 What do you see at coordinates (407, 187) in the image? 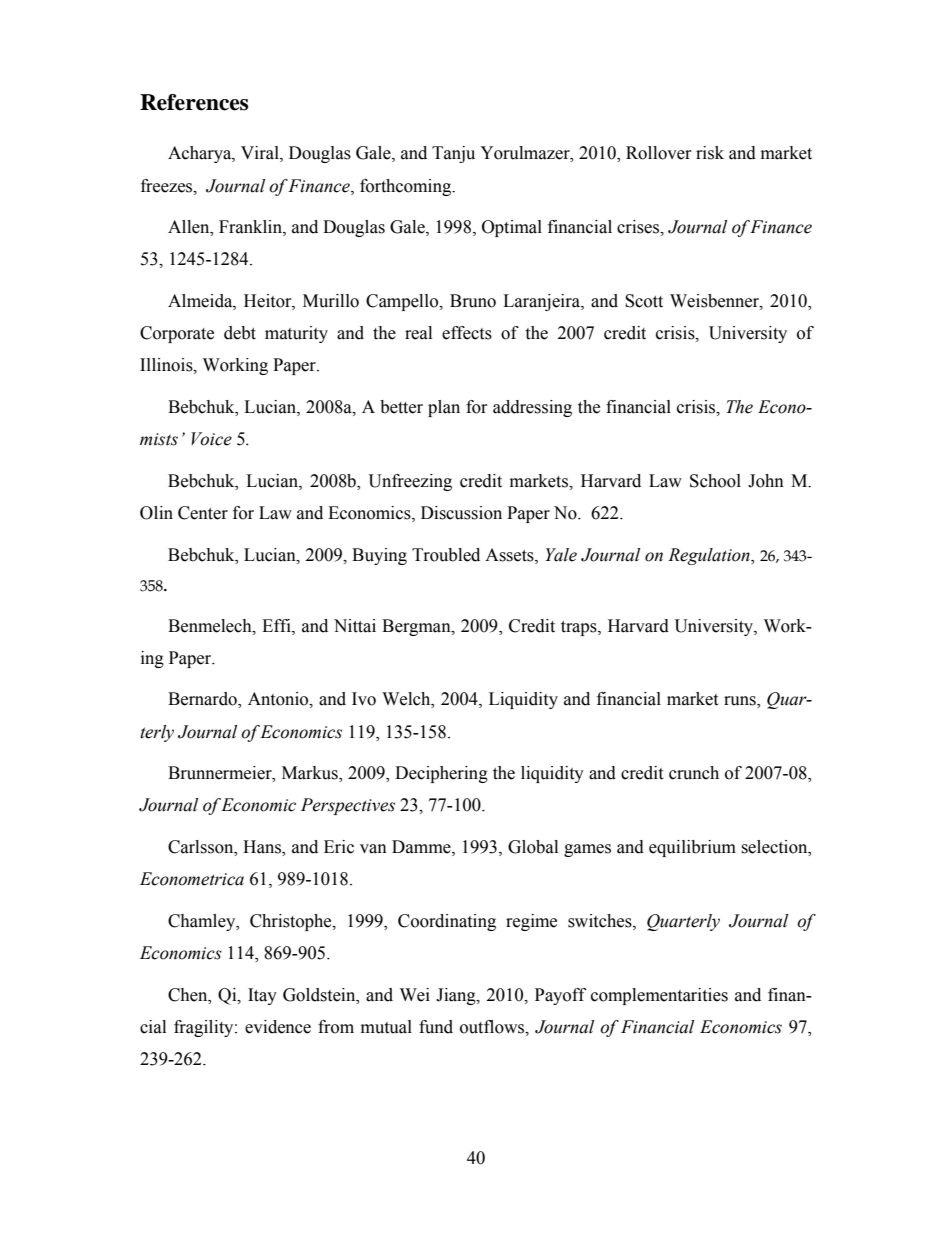
I see `forthcoming` at bounding box center [407, 187].
